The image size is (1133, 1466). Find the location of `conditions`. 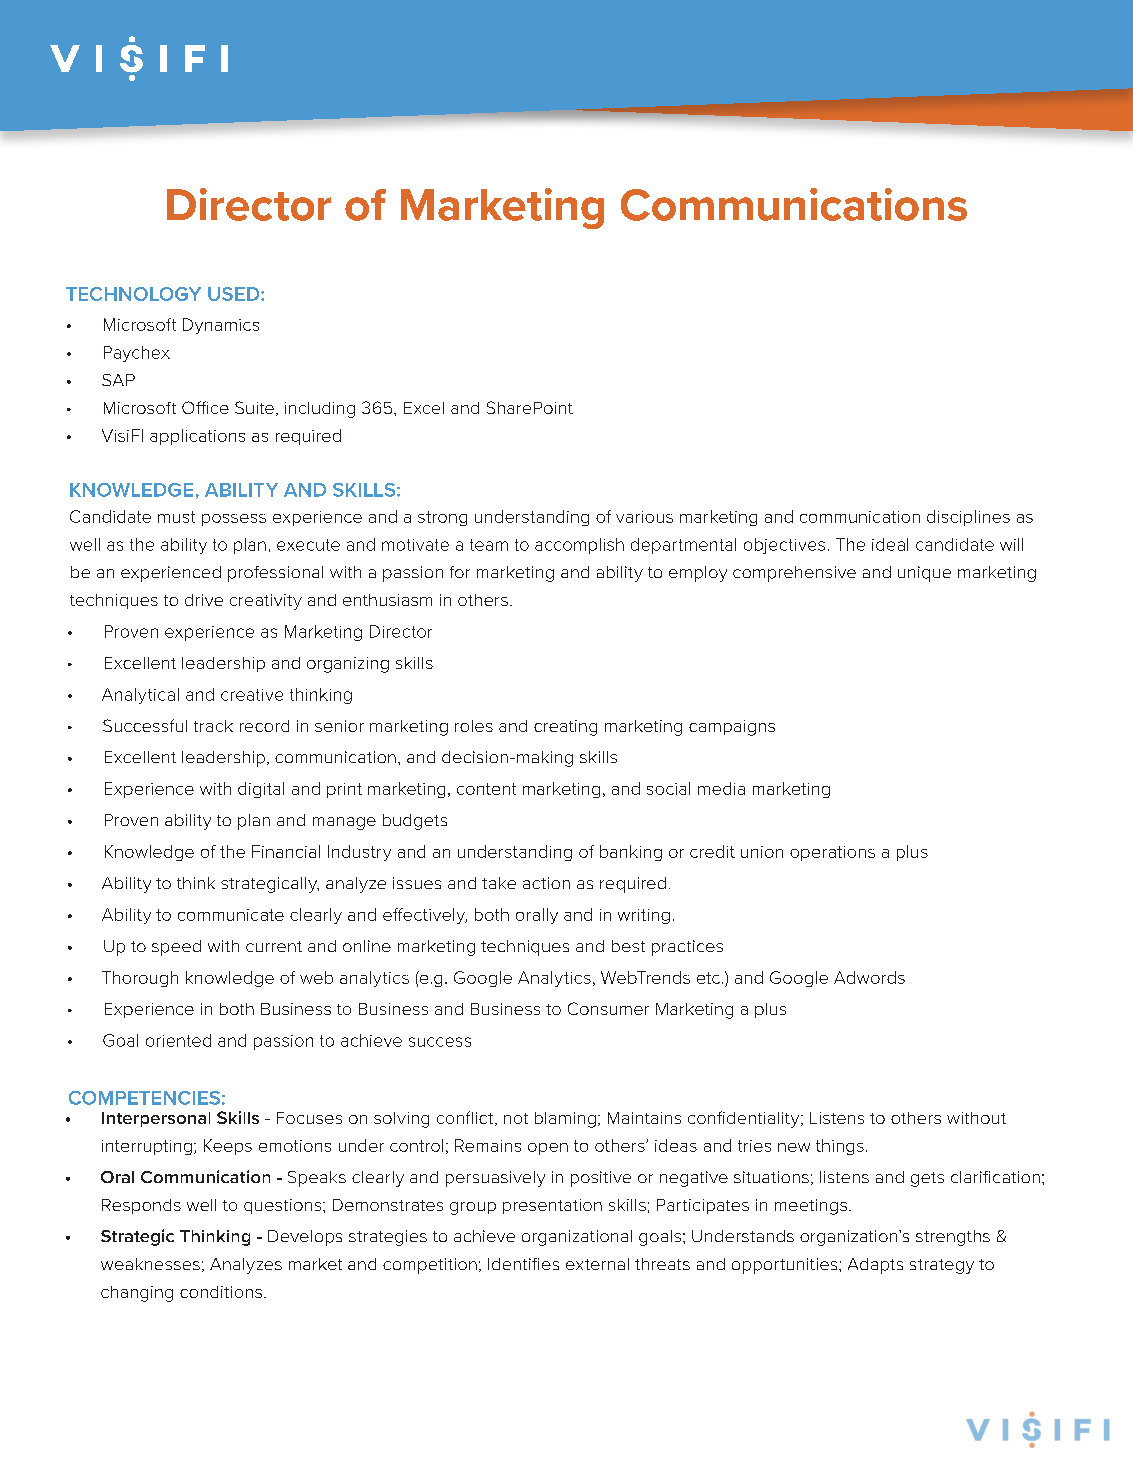

conditions is located at coordinates (221, 1292).
